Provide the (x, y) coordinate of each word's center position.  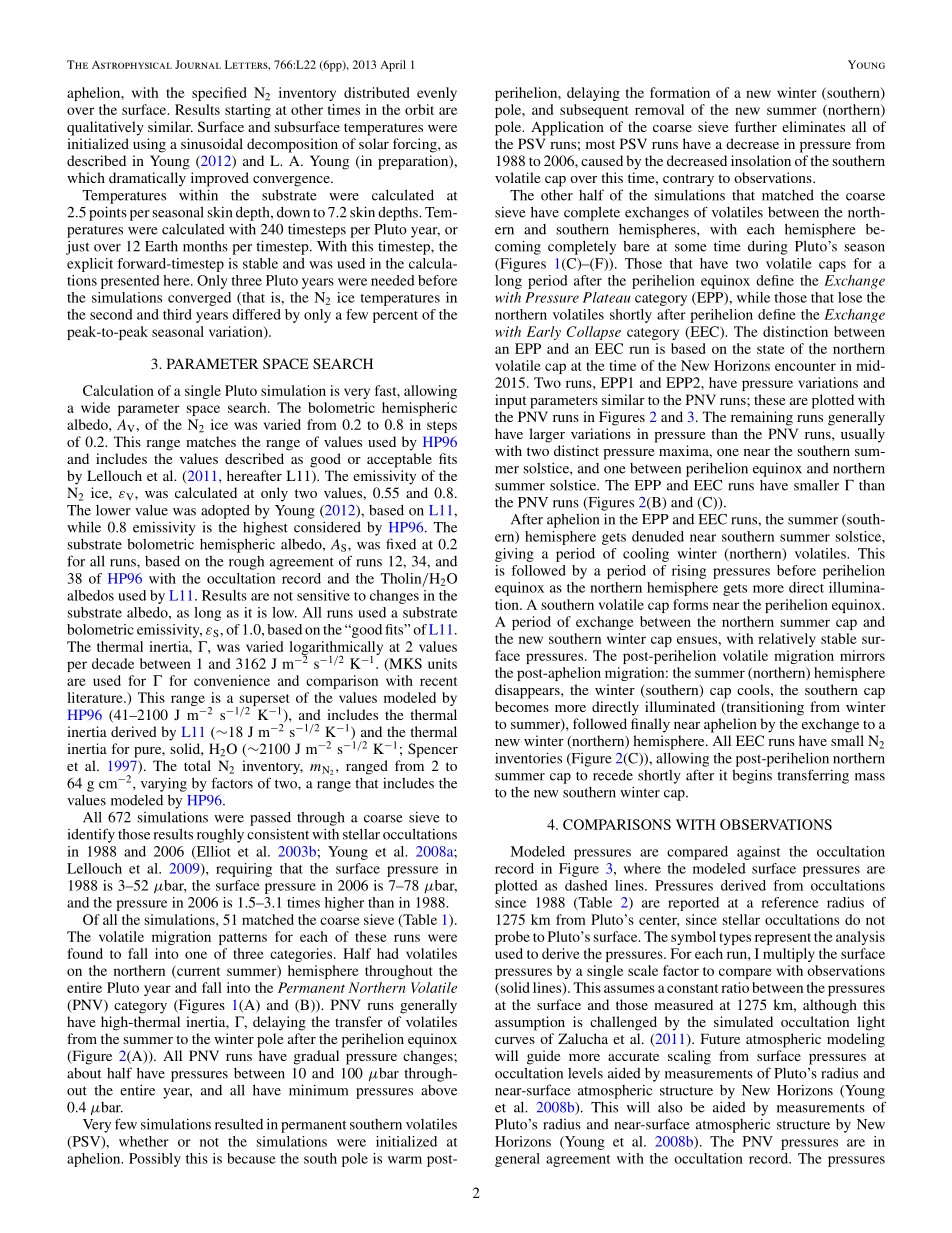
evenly (437, 94)
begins (752, 776)
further (756, 126)
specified (219, 94)
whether (144, 1141)
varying (164, 784)
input (510, 401)
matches (211, 441)
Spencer (433, 750)
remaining (762, 418)
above (439, 1090)
